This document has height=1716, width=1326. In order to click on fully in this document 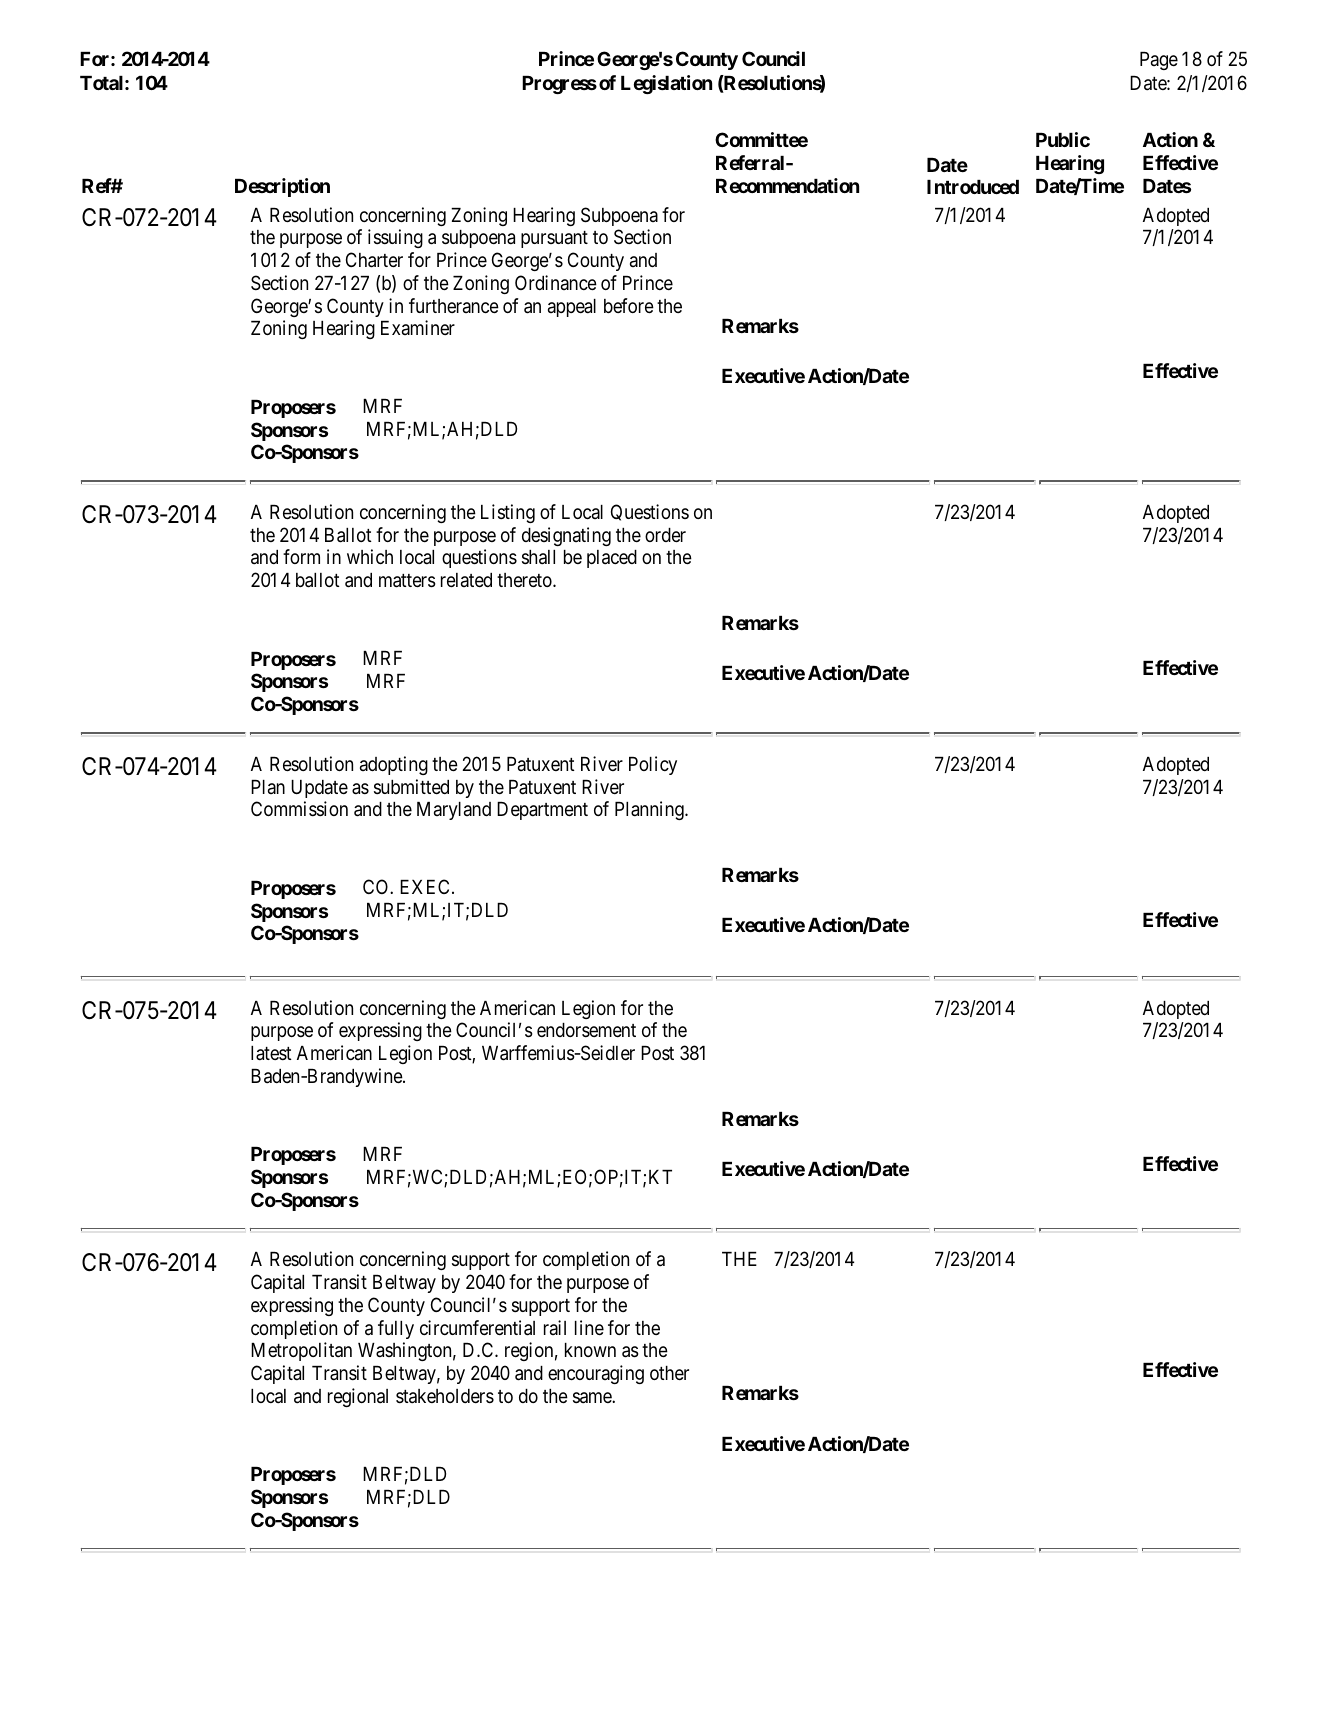, I will do `click(396, 1329)`.
